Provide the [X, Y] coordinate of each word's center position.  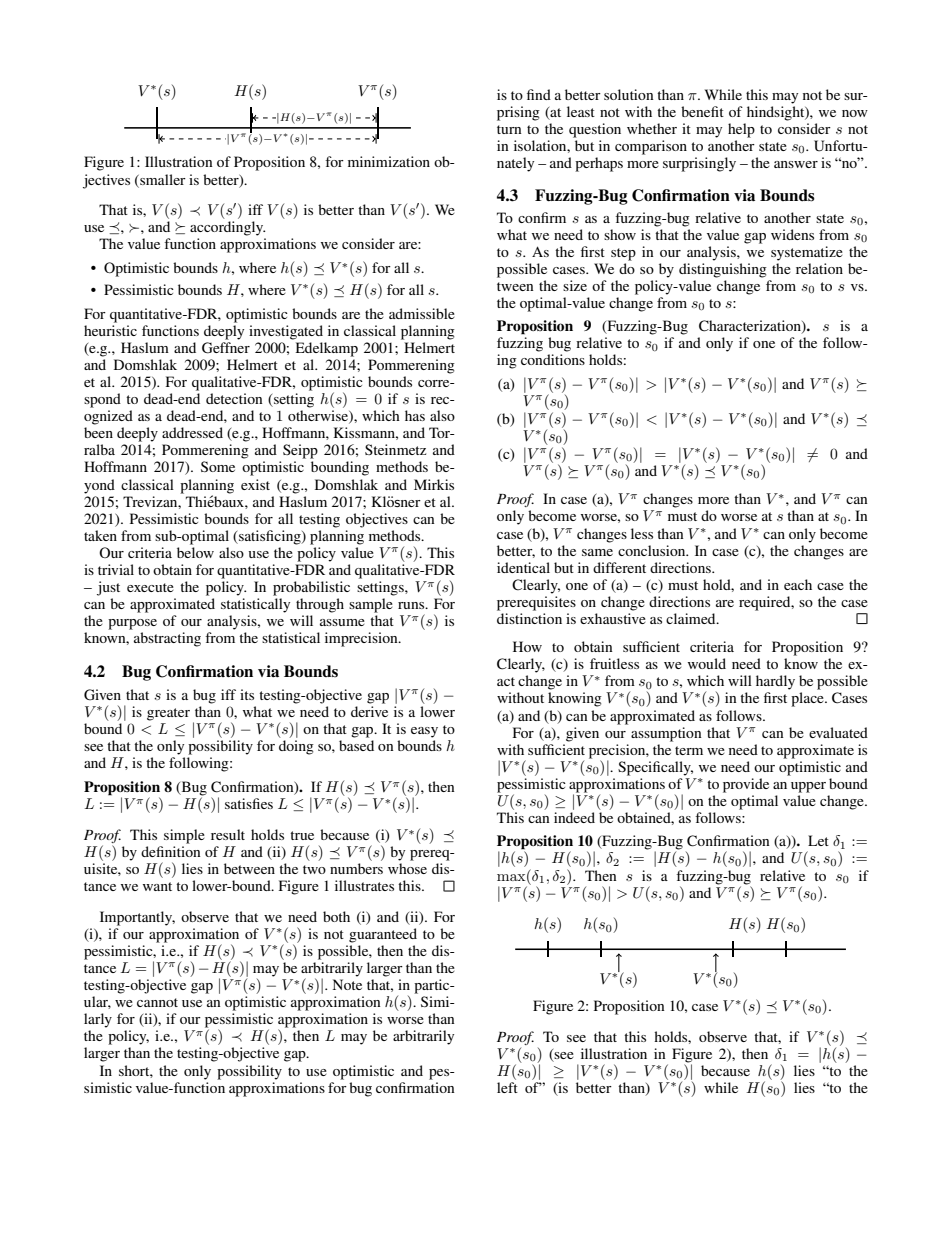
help [741, 130]
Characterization [751, 327]
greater [168, 714]
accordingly [227, 228]
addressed [192, 432]
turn [509, 129]
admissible [422, 313]
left [507, 1087]
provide [746, 785]
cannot [157, 1002]
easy [424, 732]
